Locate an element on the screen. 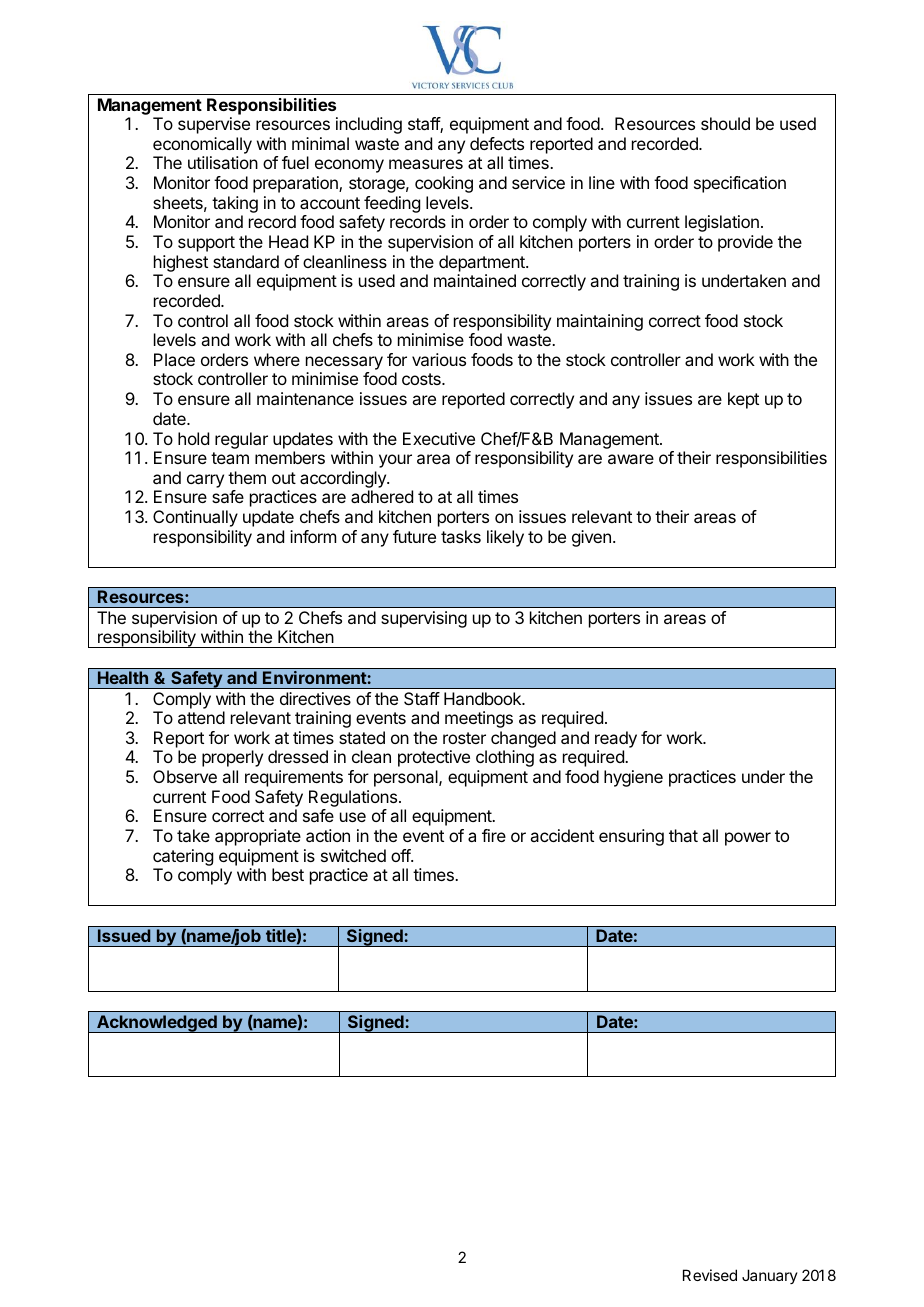  off is located at coordinates (401, 855).
